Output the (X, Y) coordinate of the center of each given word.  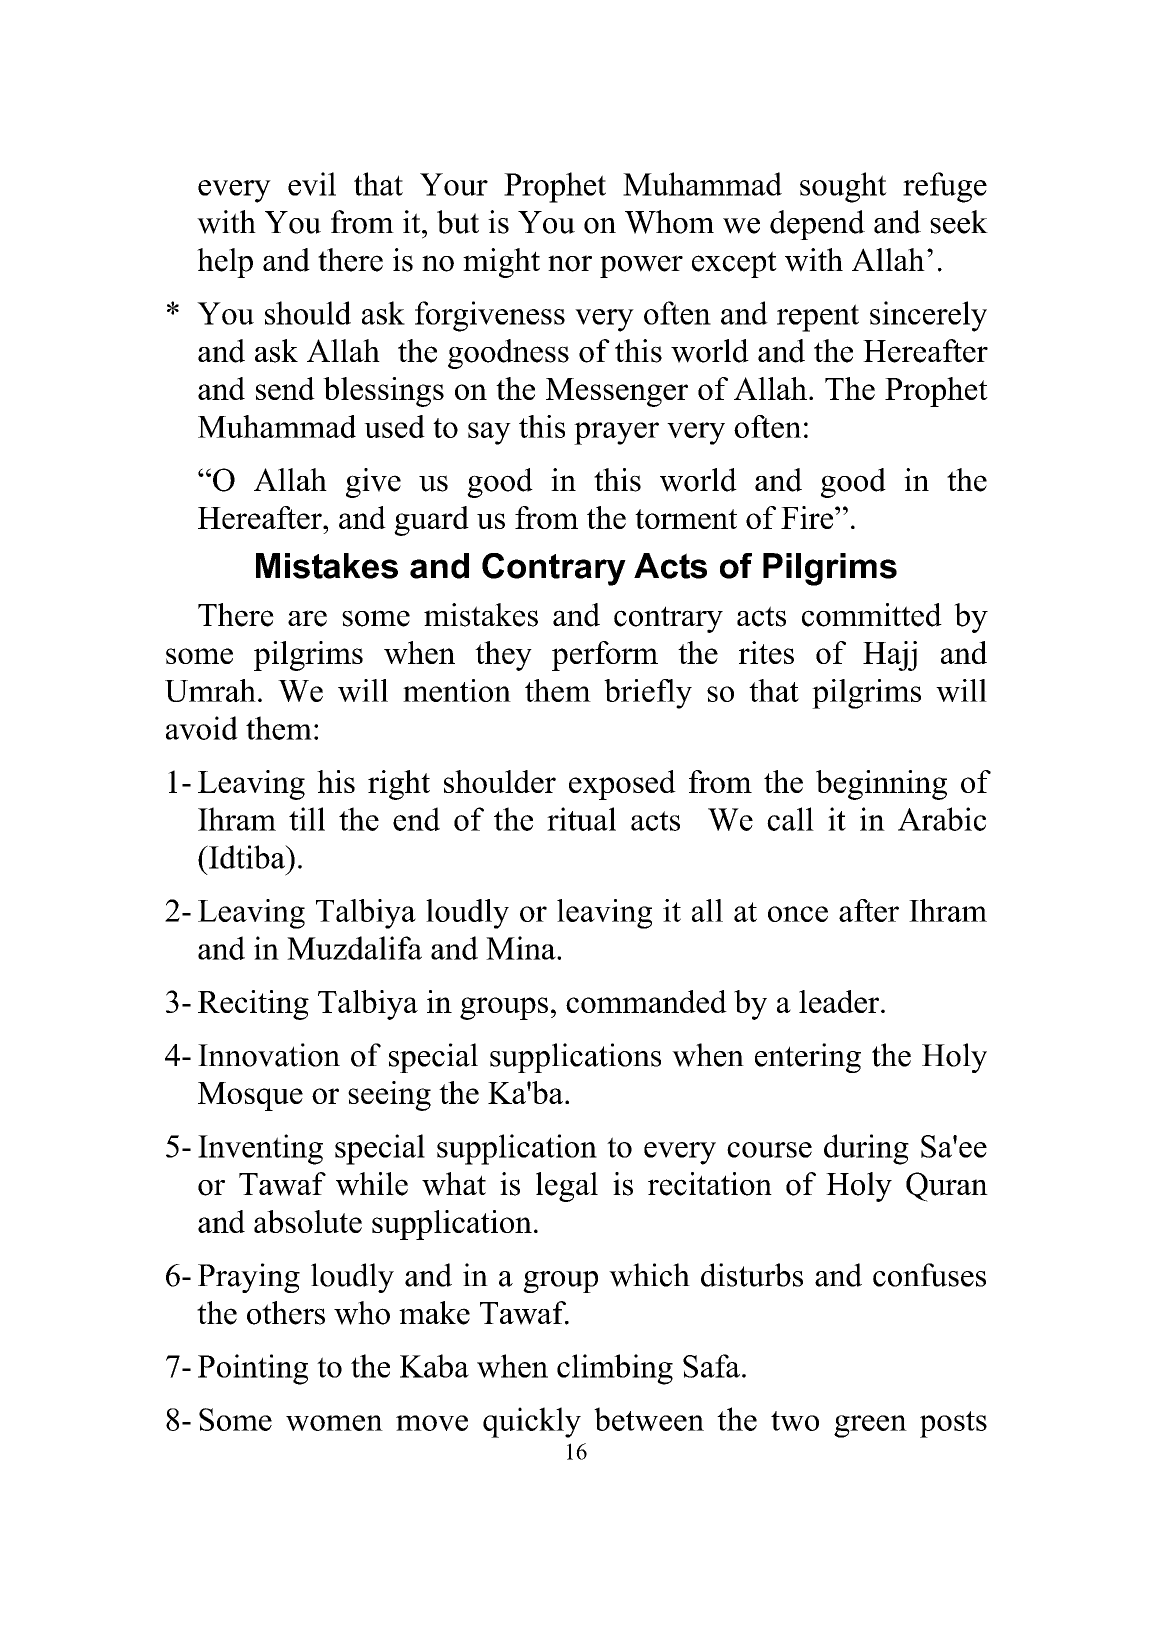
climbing (615, 1369)
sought (843, 187)
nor (570, 263)
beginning (881, 785)
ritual (581, 819)
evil (312, 184)
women (334, 1423)
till (307, 819)
